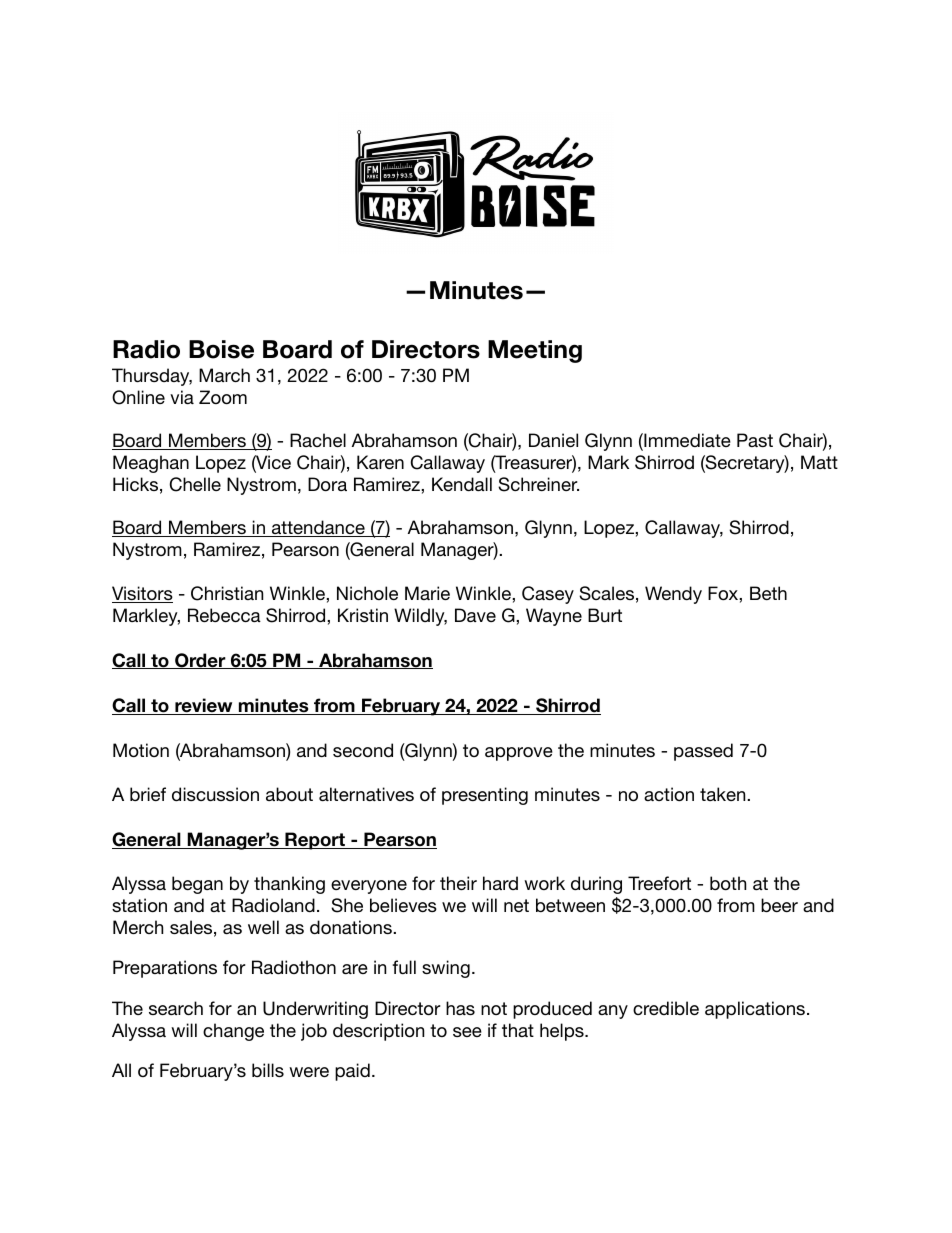 This screenshot has width=952, height=1233. I want to click on review, so click(204, 706).
